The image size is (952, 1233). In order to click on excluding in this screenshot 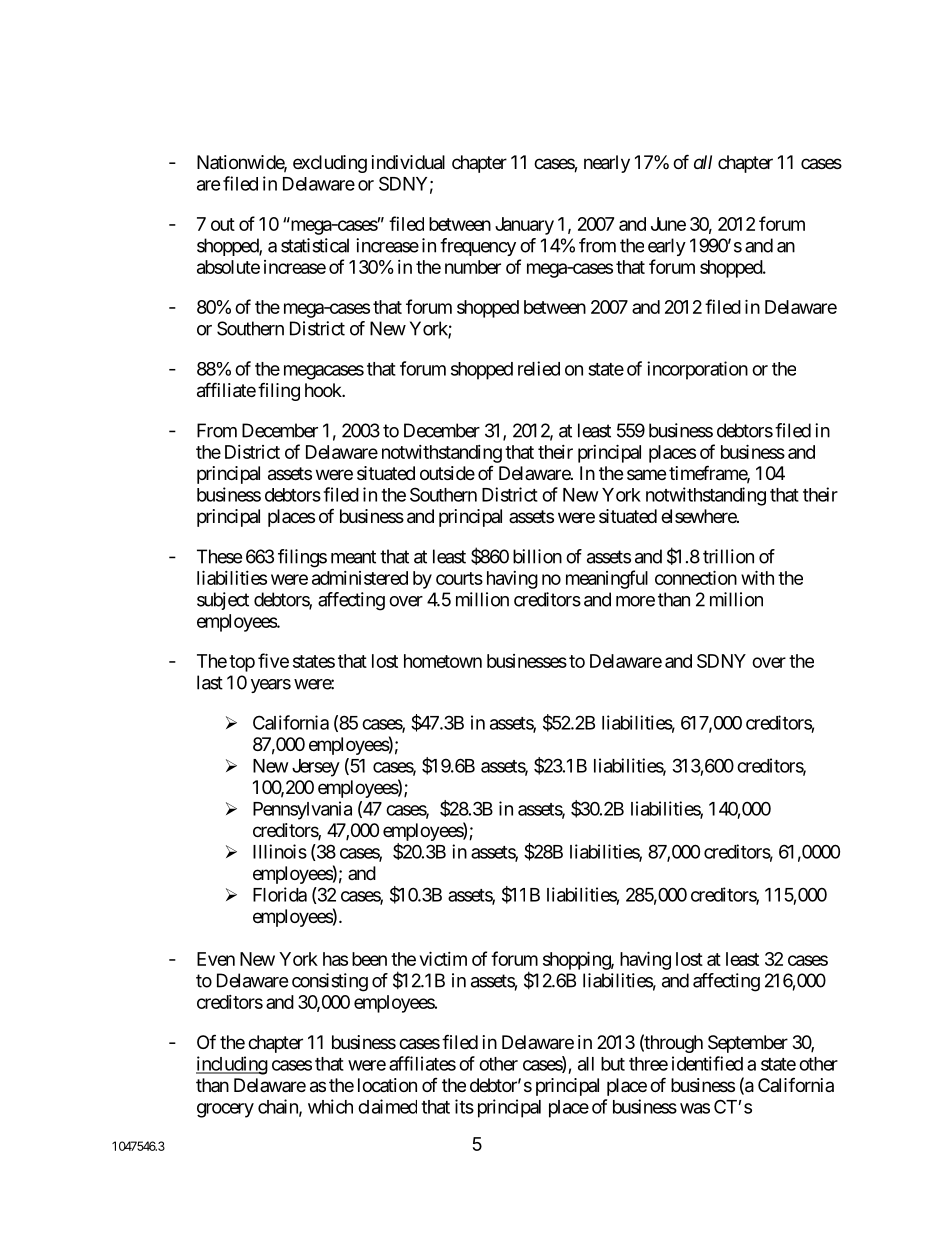, I will do `click(330, 164)`.
